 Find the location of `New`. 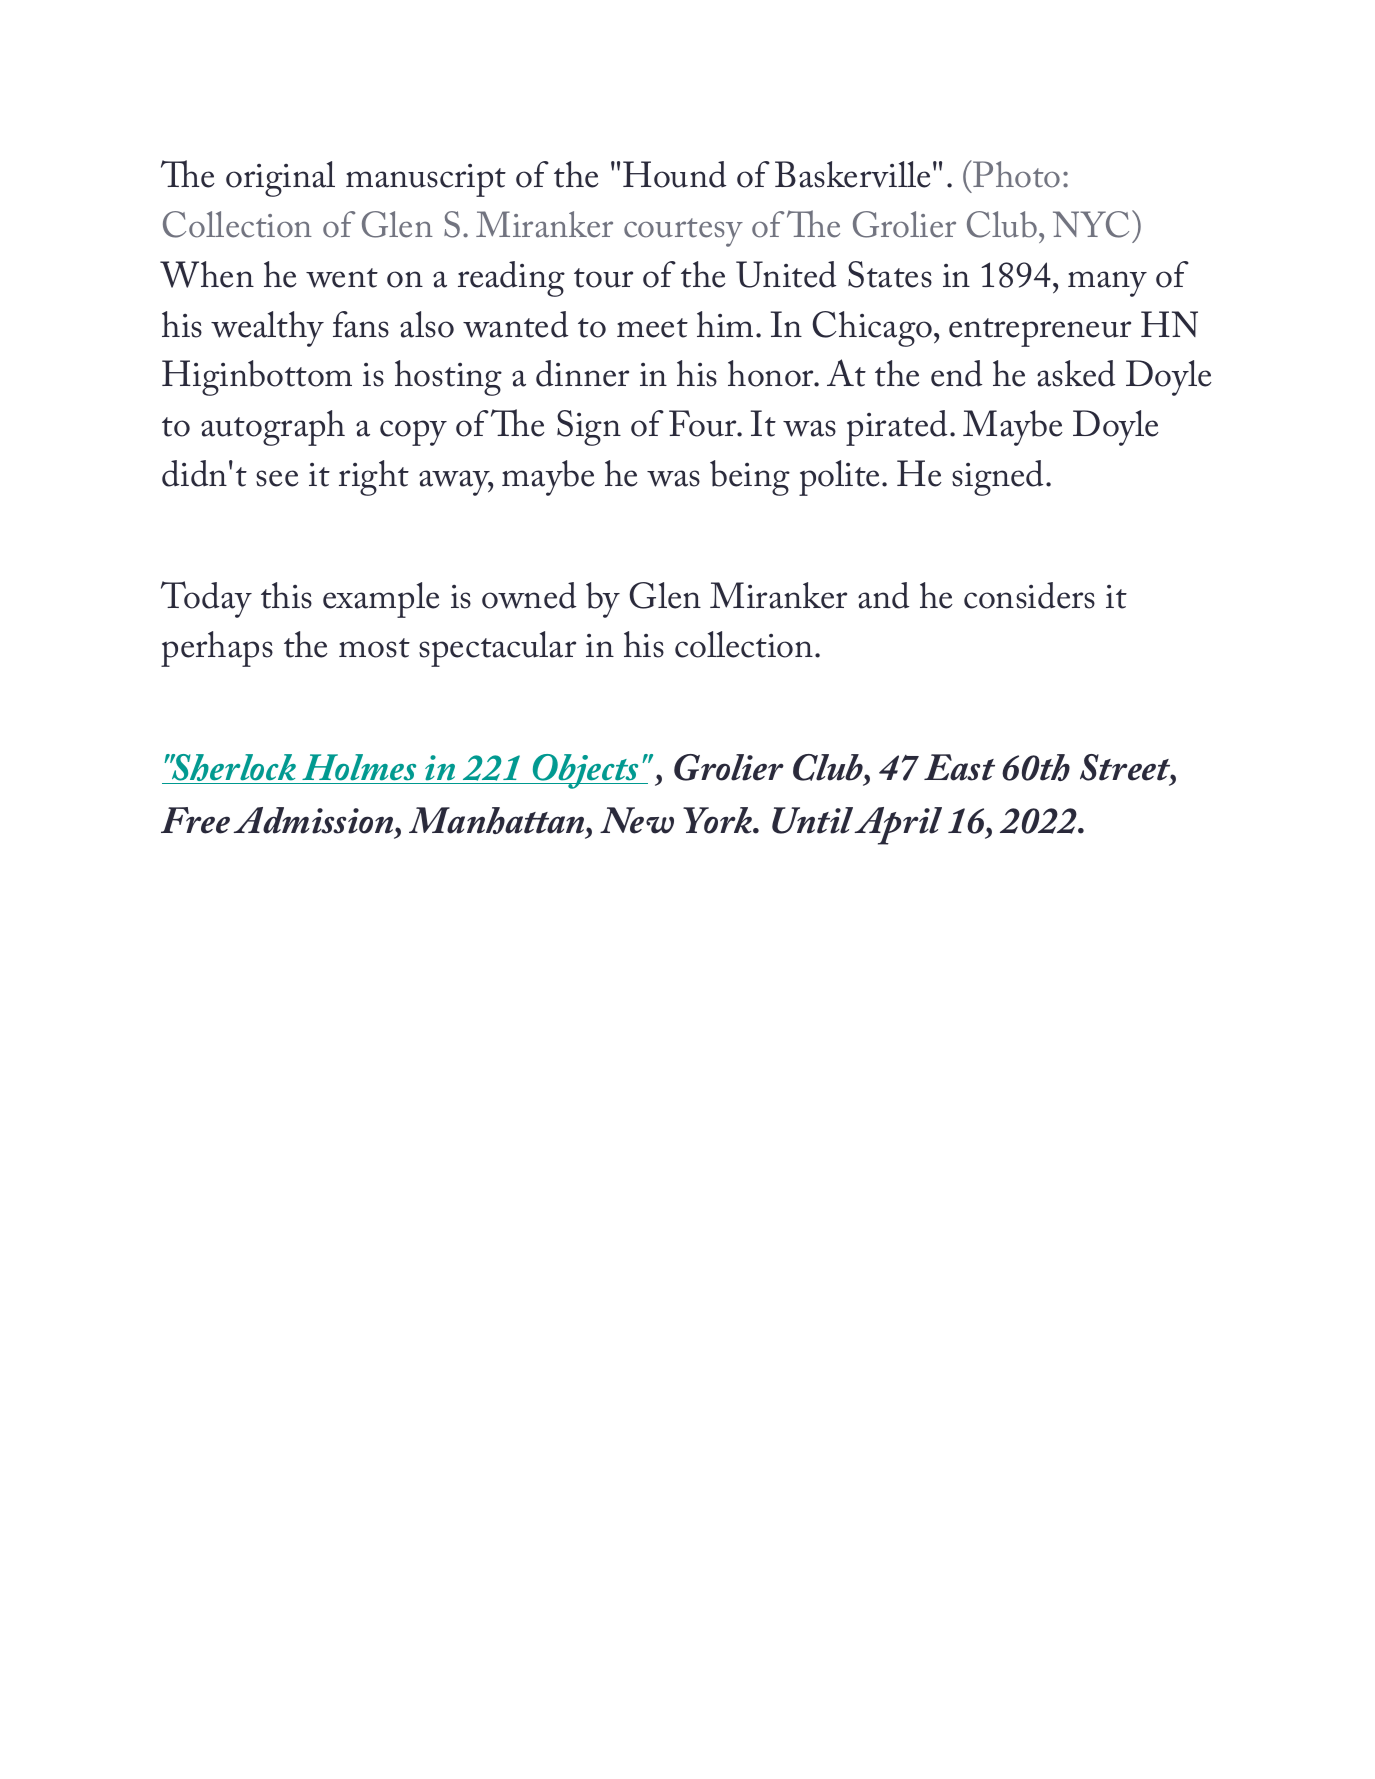

New is located at coordinates (637, 820).
